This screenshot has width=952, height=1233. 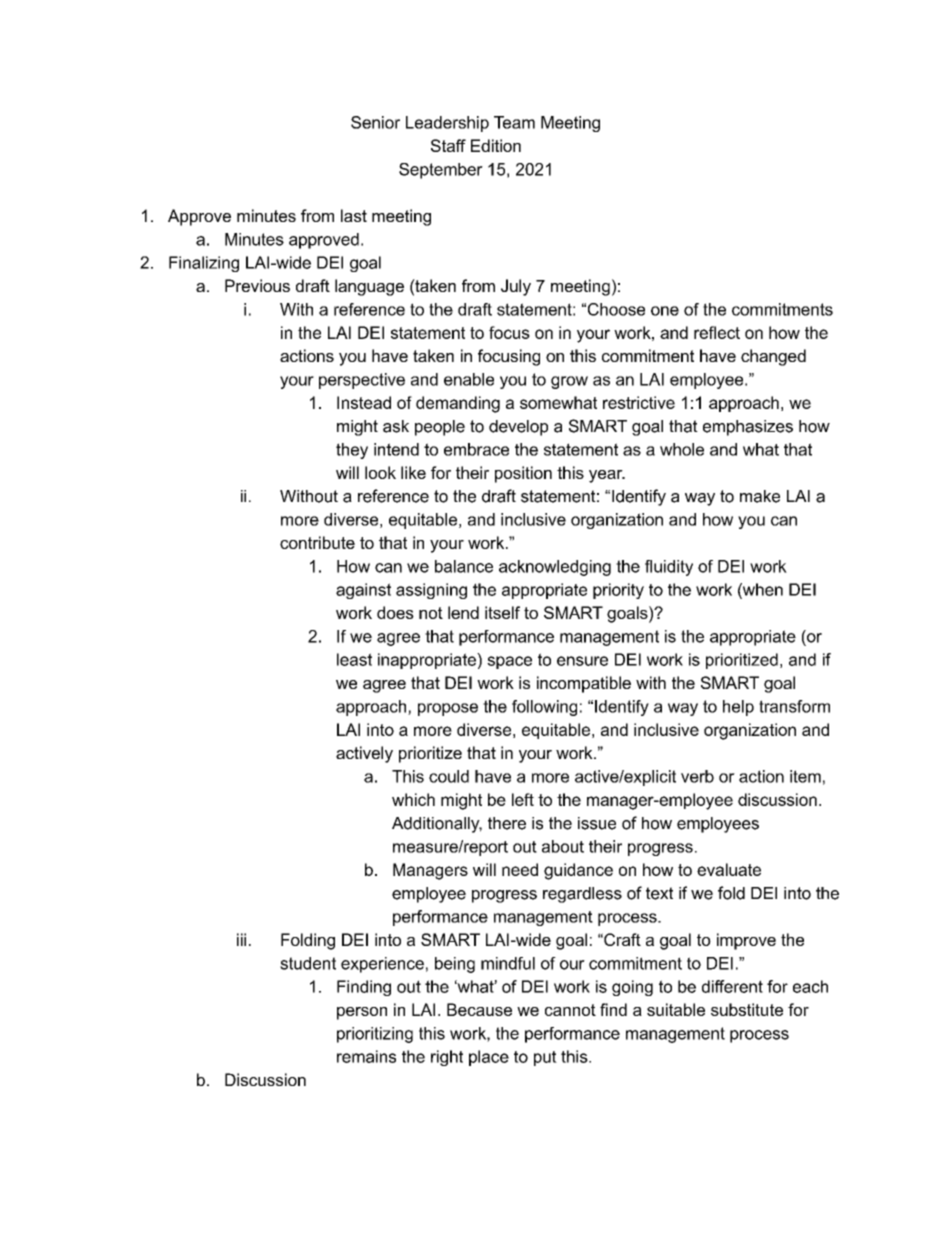 What do you see at coordinates (496, 145) in the screenshot?
I see `Edition` at bounding box center [496, 145].
